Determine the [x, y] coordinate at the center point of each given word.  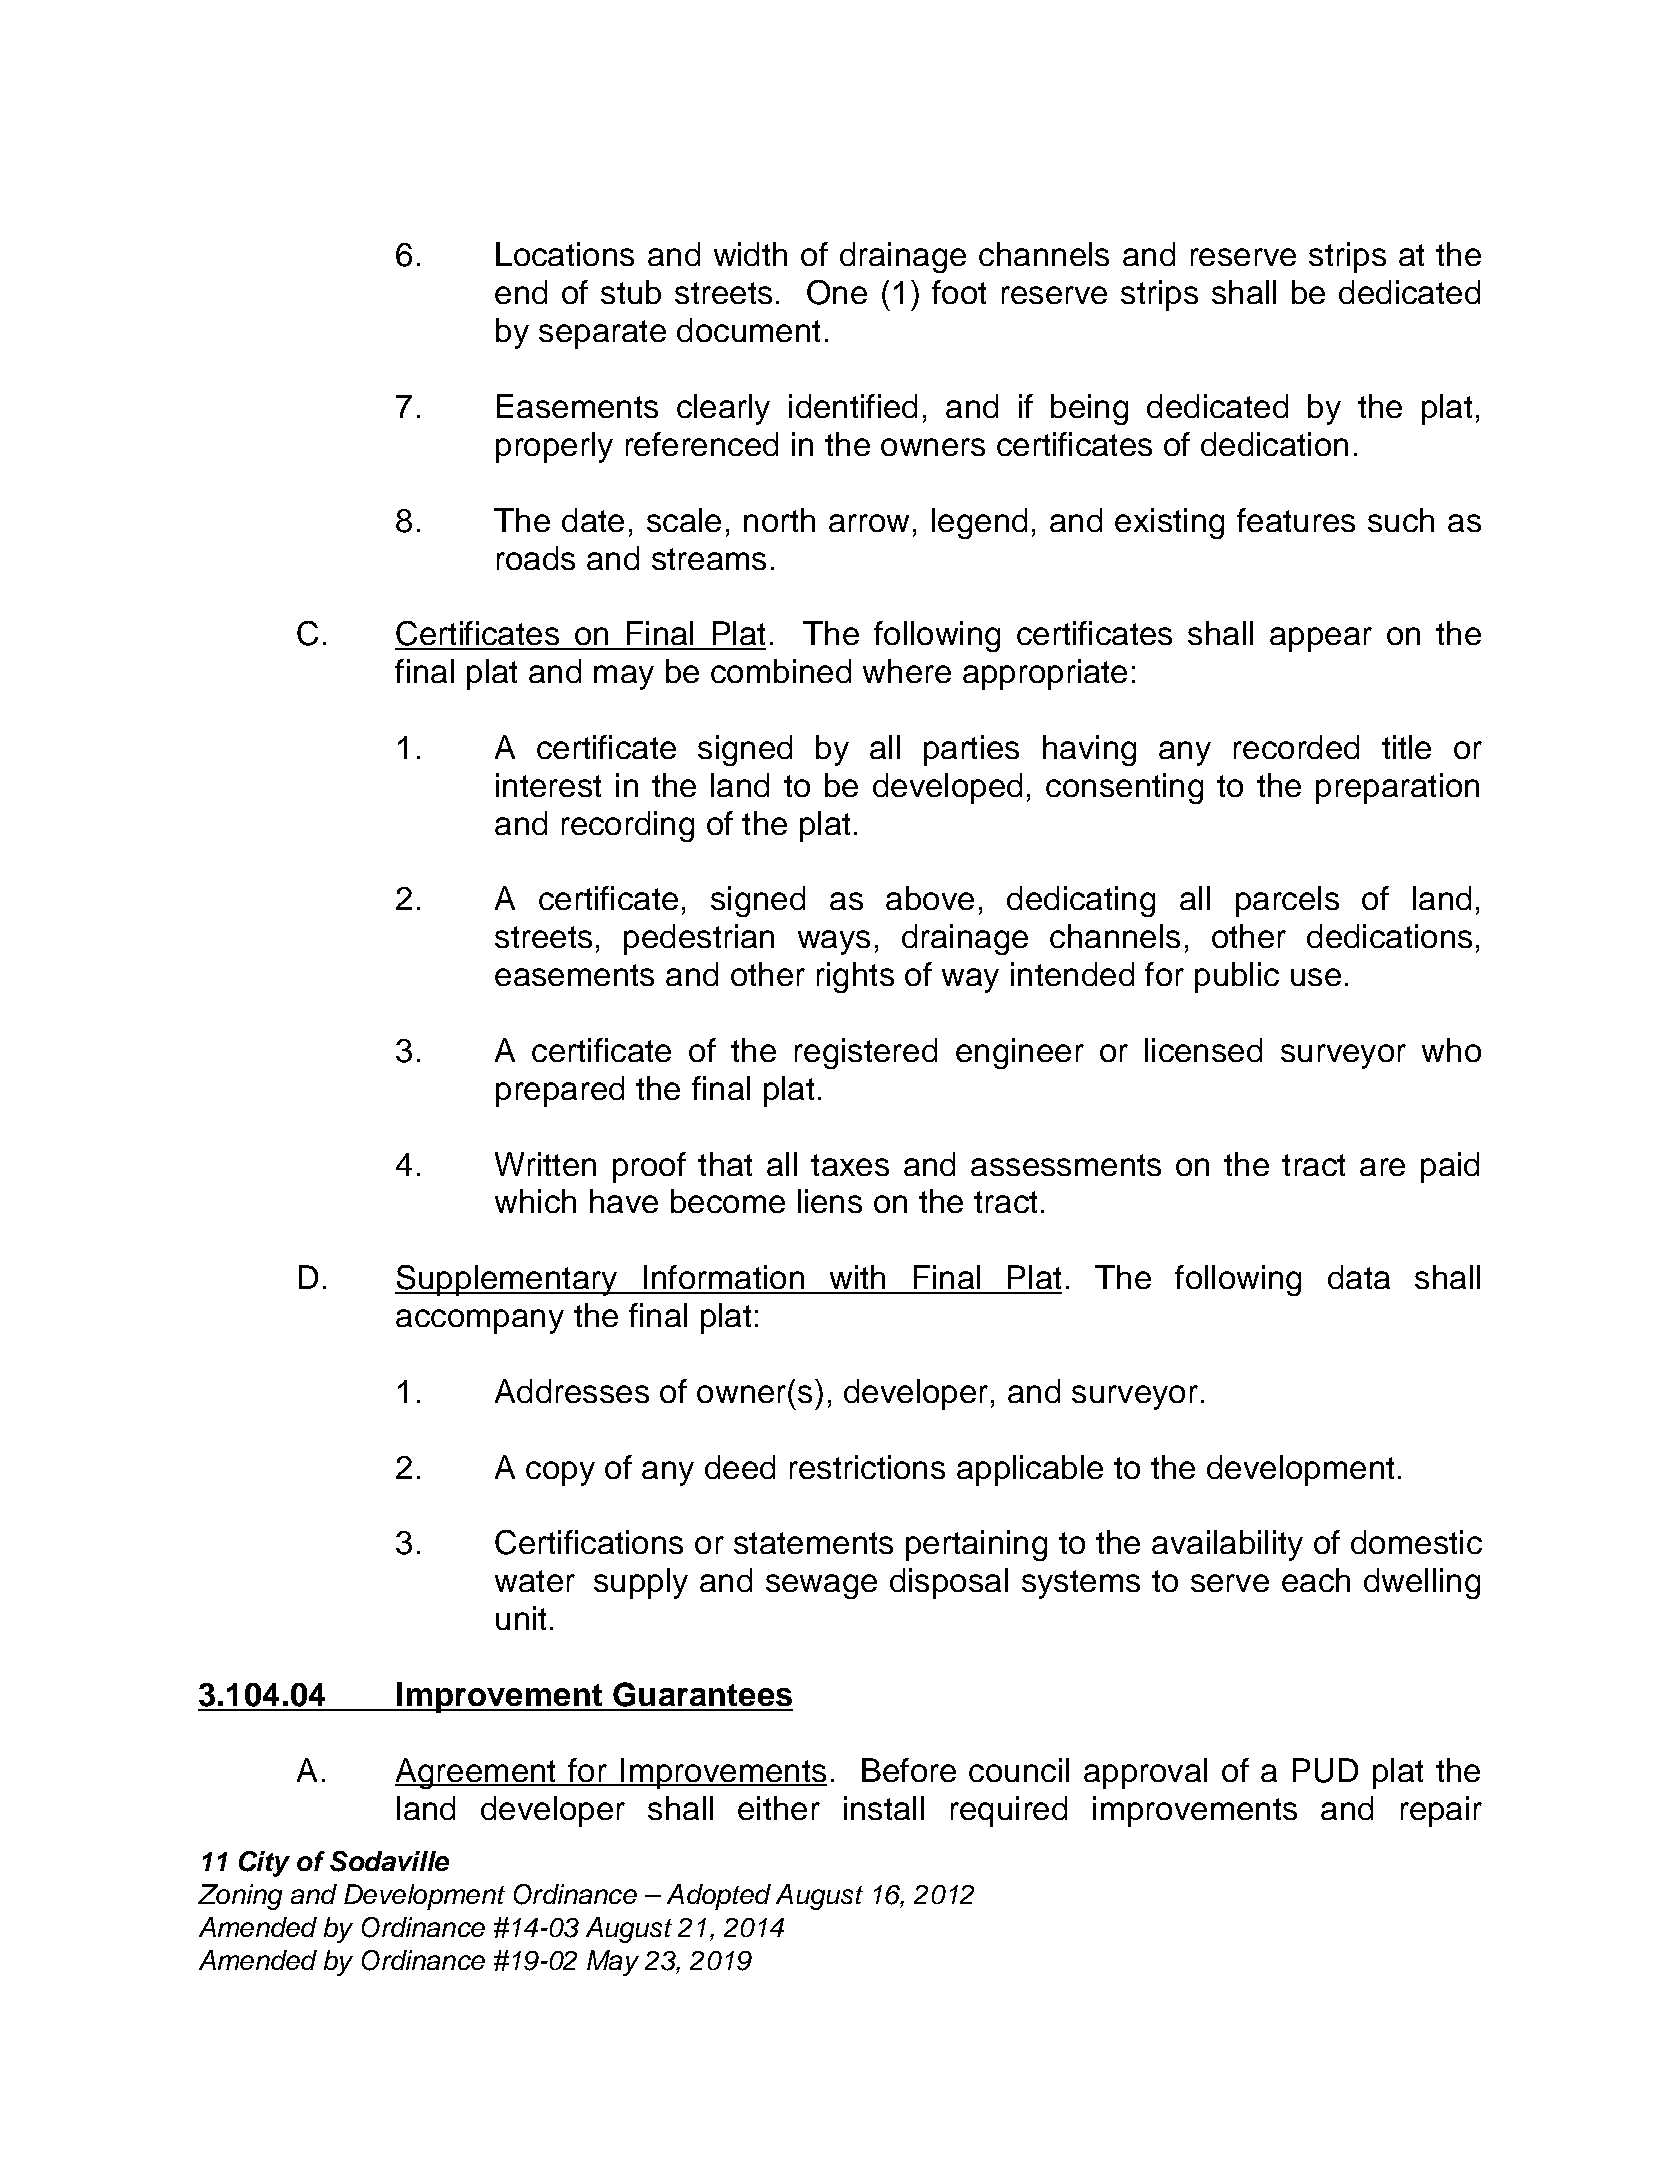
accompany [480, 1321]
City [264, 1864]
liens [830, 1201]
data [1359, 1277]
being [1089, 409]
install [884, 1808]
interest [548, 785]
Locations [565, 254]
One [837, 292]
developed [947, 788]
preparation [1397, 788]
